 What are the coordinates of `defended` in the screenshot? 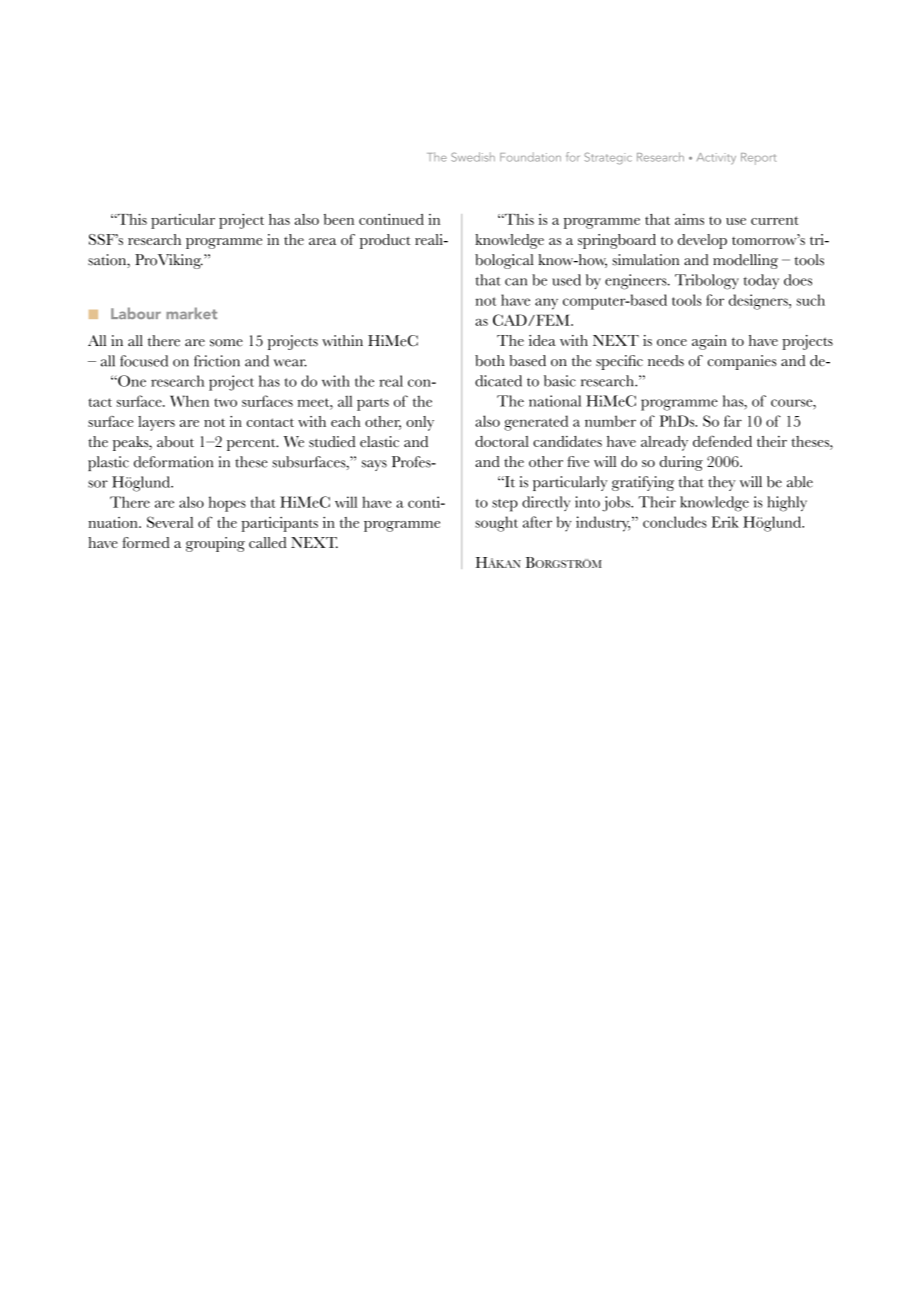 It's located at (722, 441).
